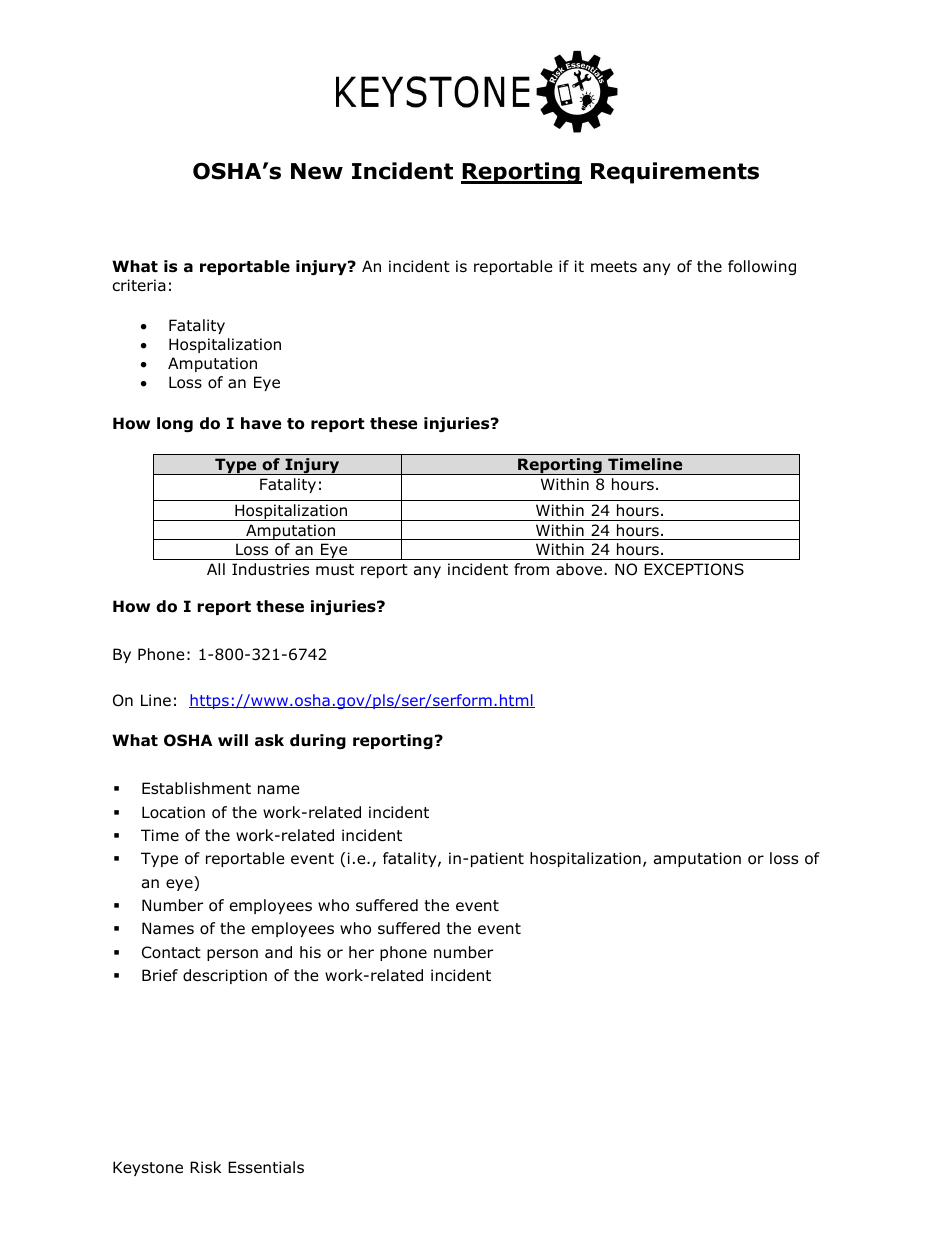 This page has height=1233, width=952. I want to click on meets, so click(614, 266).
